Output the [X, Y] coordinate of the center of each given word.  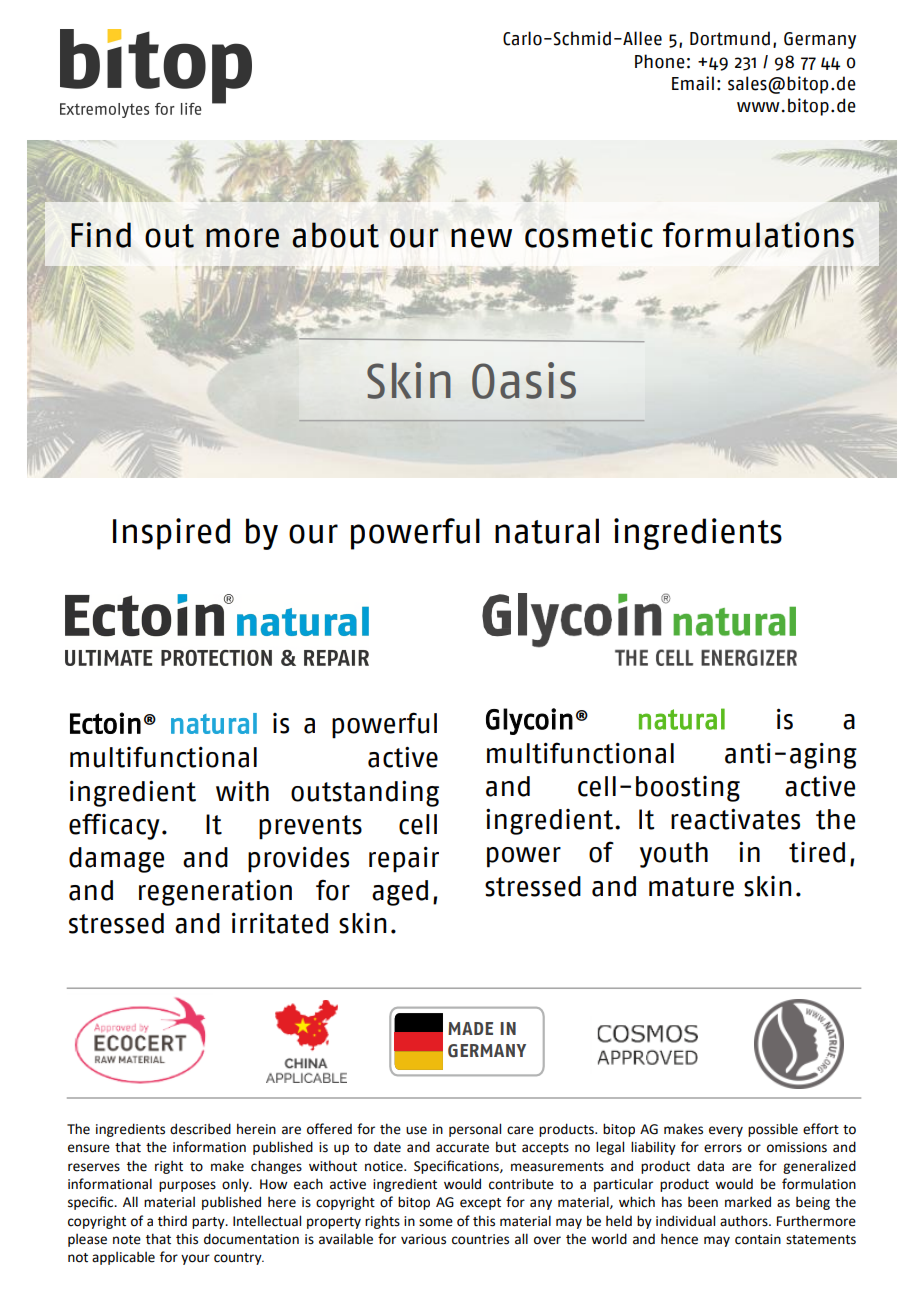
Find [101, 235]
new [481, 238]
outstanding [365, 793]
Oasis [524, 380]
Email [693, 83]
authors [745, 1221]
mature [691, 887]
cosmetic [589, 235]
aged [400, 893]
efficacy [114, 826]
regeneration [215, 892]
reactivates [735, 819]
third [172, 1221]
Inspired [171, 534]
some [436, 1222]
